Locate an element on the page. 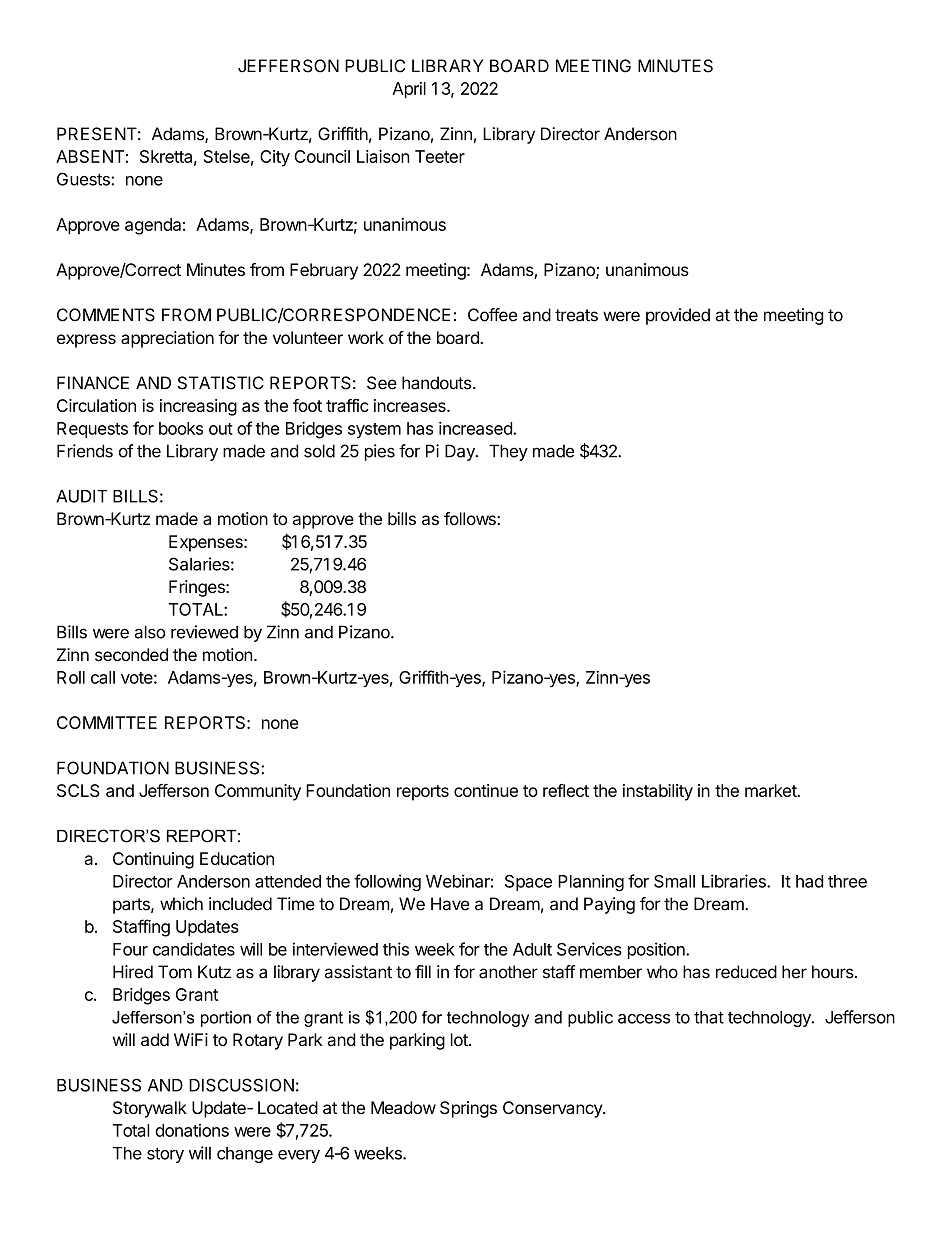  Have is located at coordinates (450, 904).
